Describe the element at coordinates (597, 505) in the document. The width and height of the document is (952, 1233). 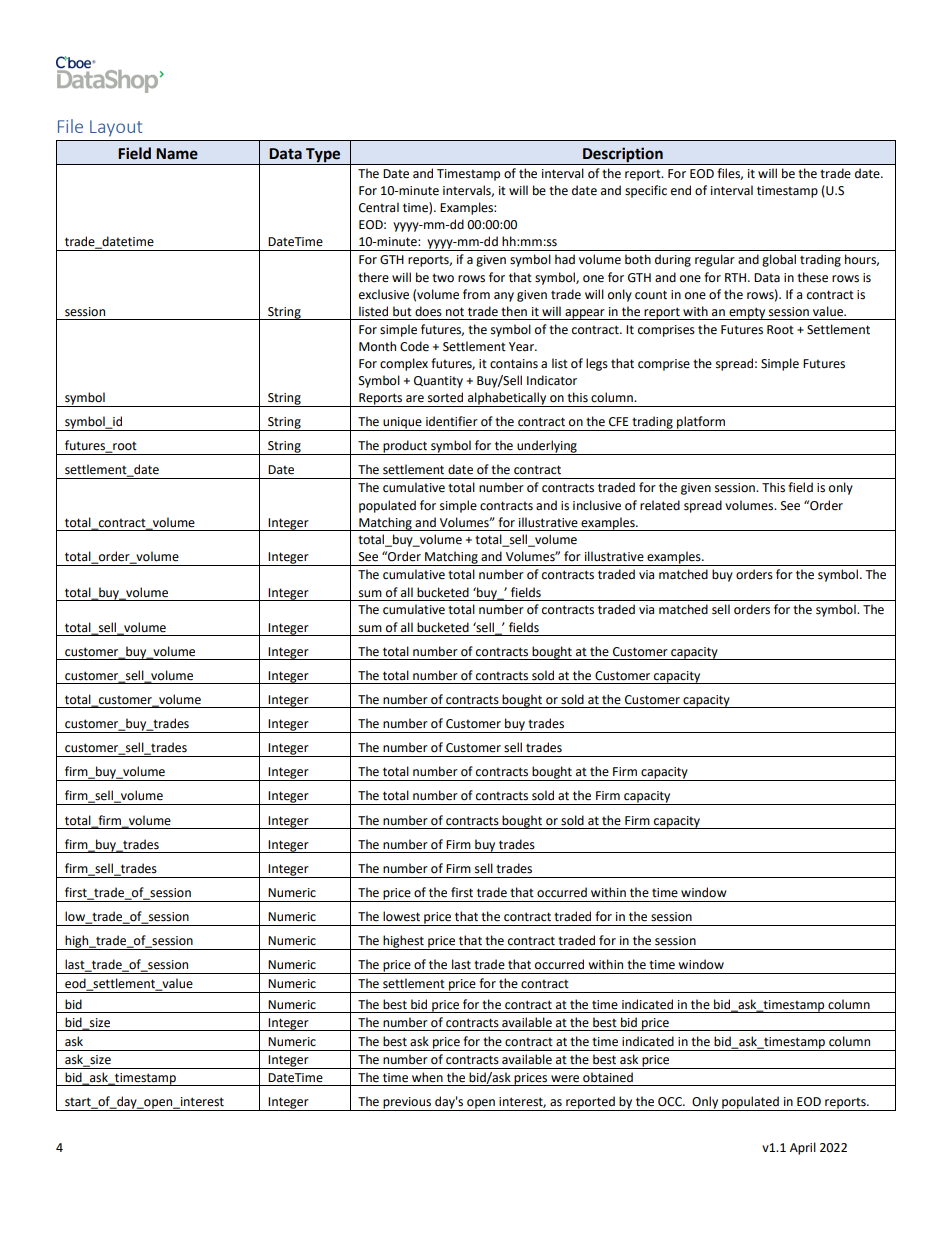
I see `inclusive` at that location.
